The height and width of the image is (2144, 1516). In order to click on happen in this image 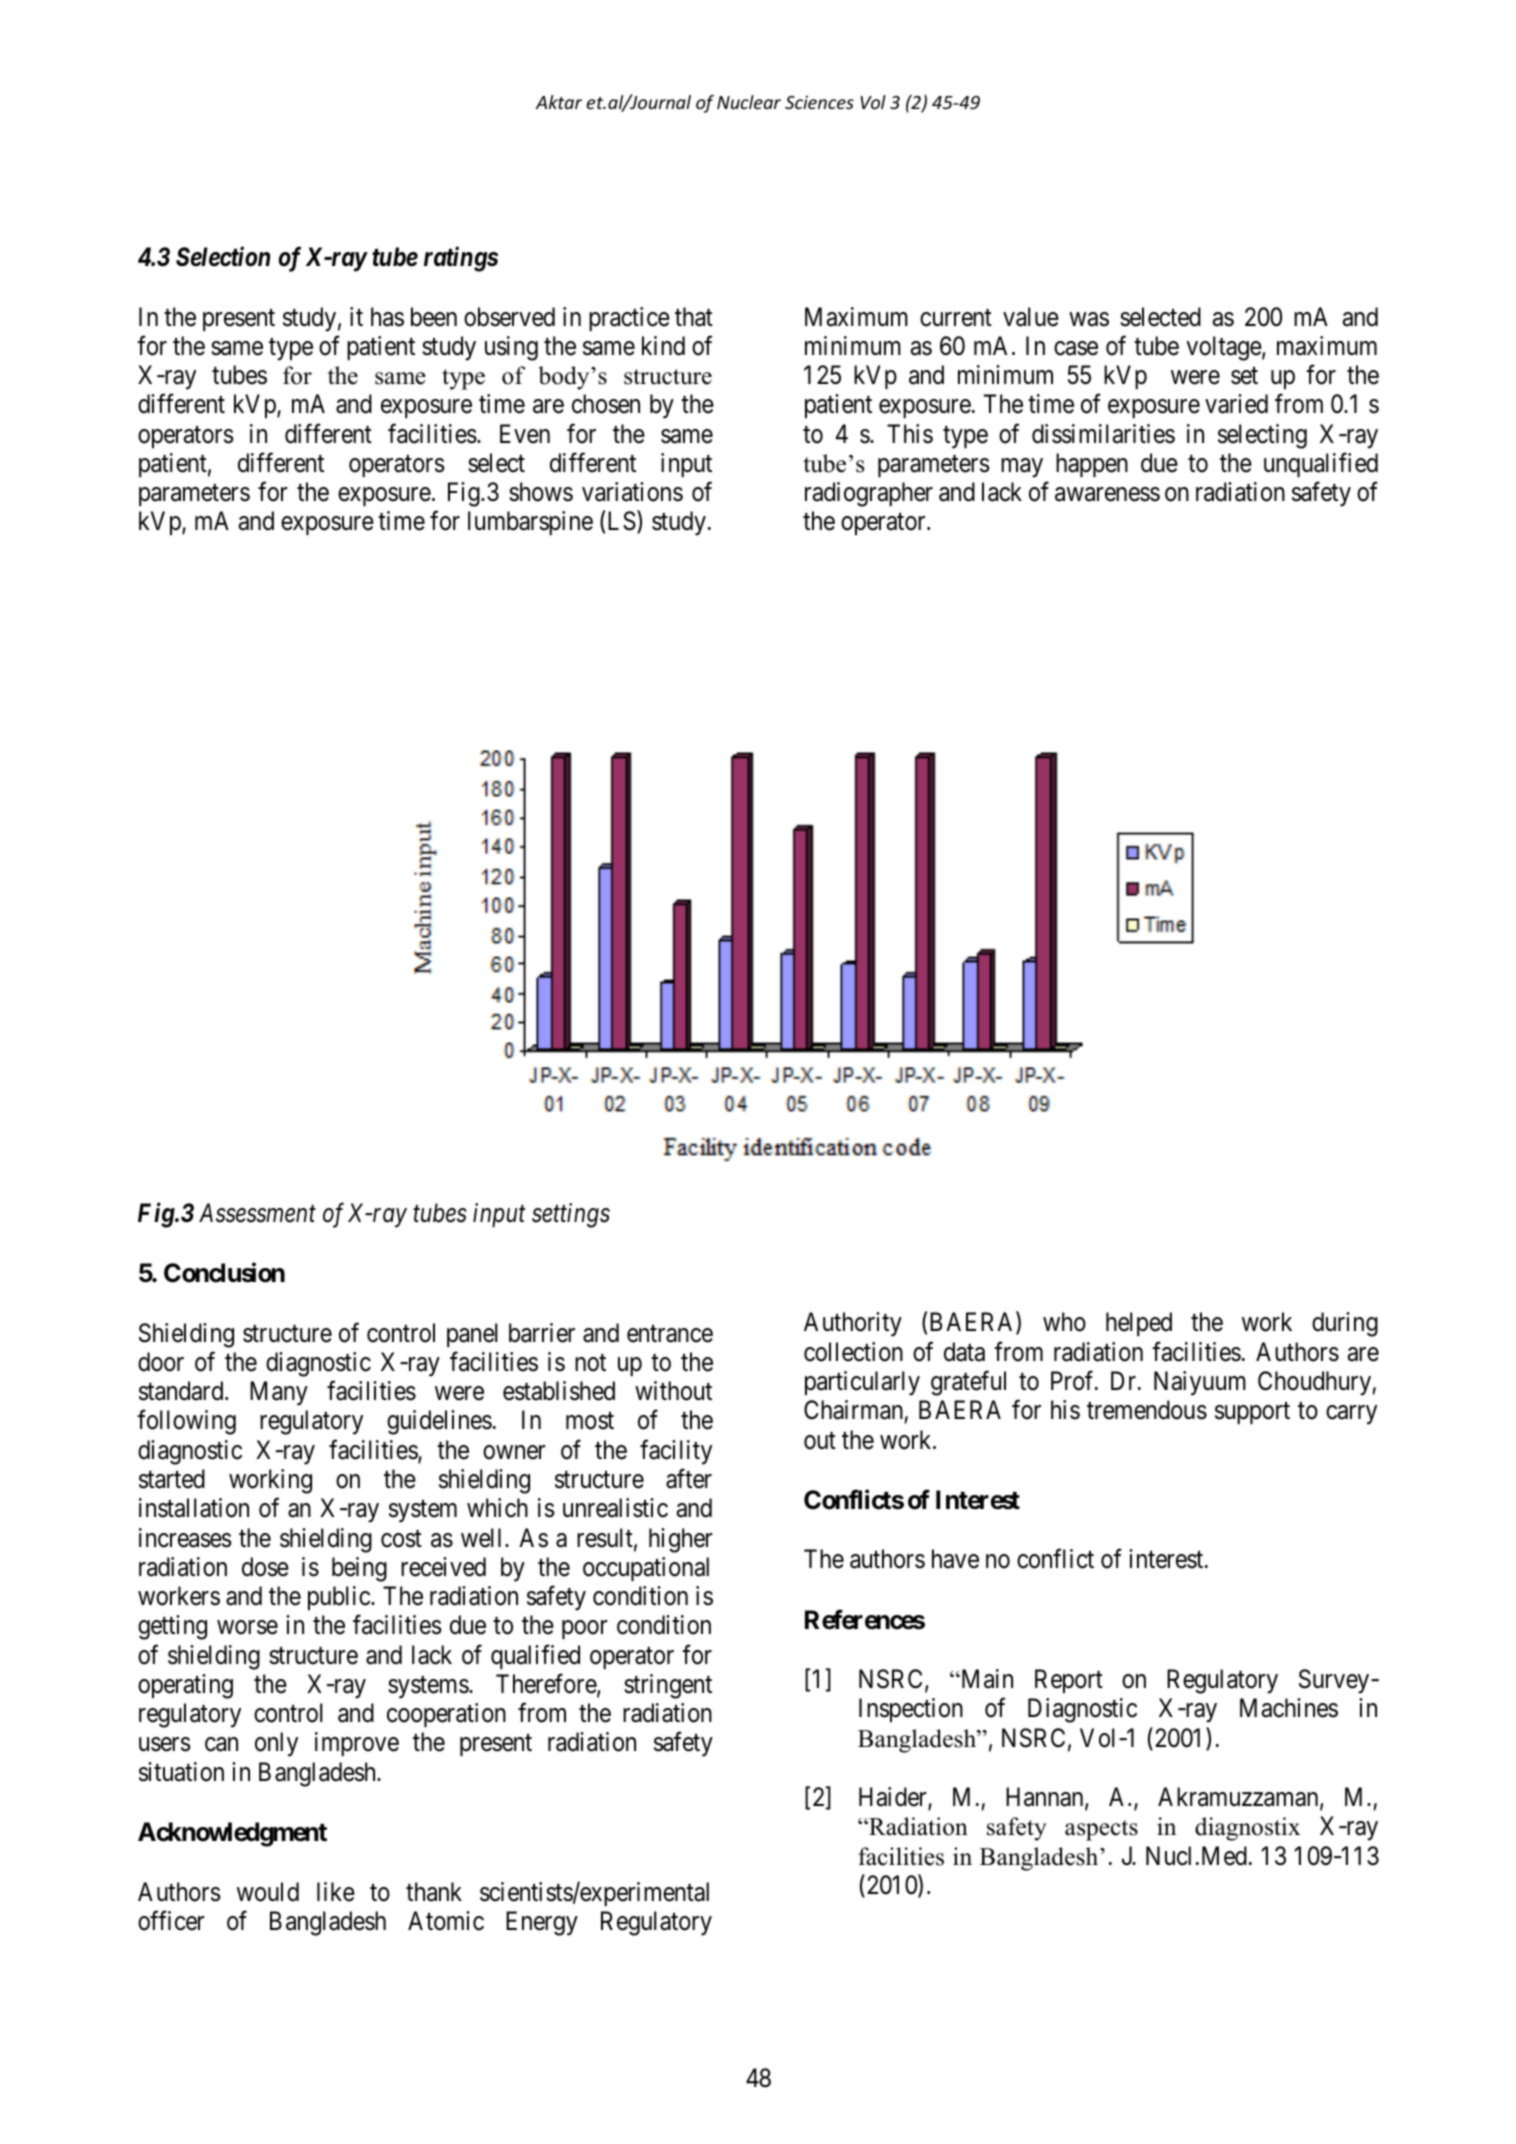, I will do `click(1092, 465)`.
